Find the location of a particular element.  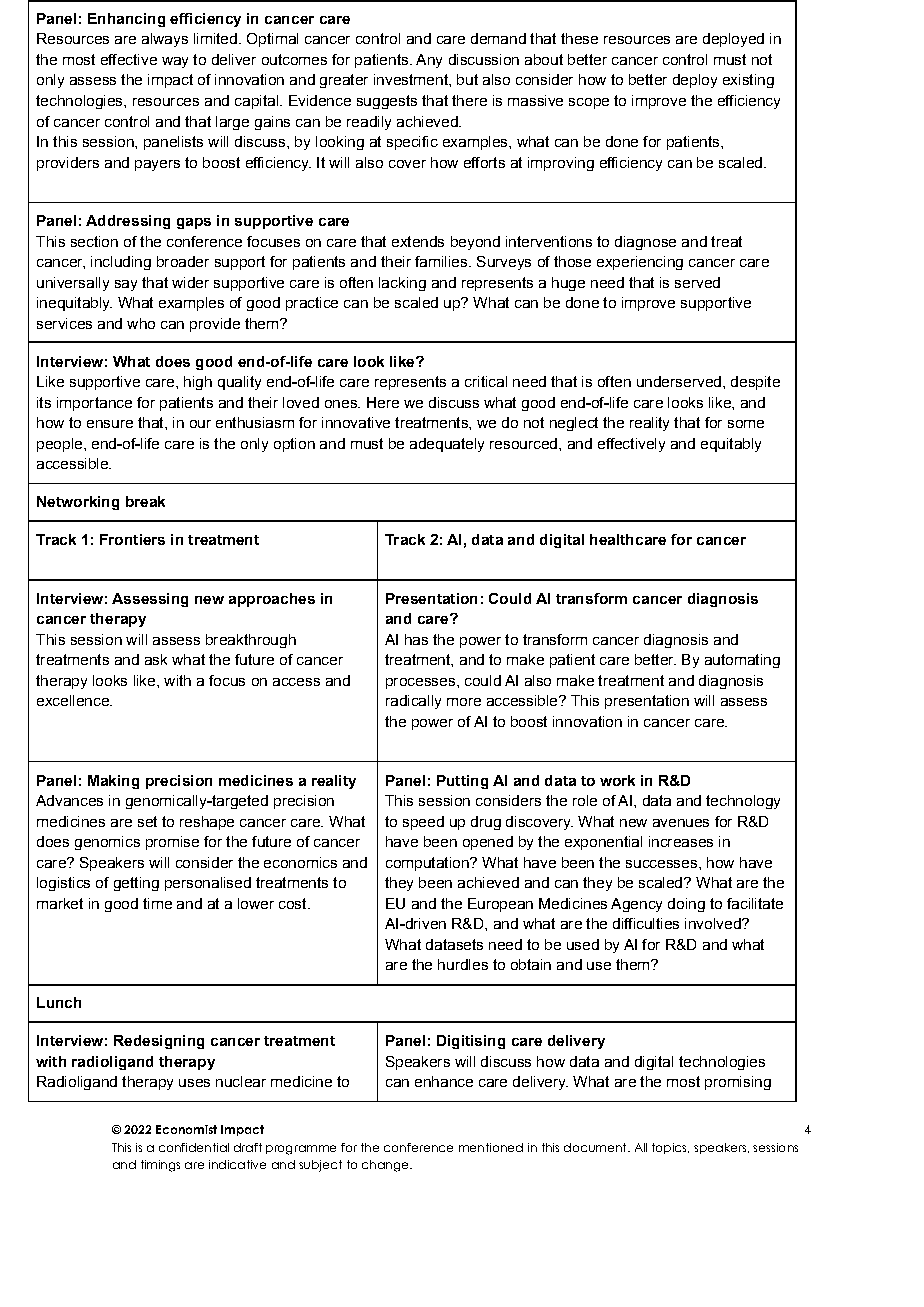

successes is located at coordinates (661, 864).
